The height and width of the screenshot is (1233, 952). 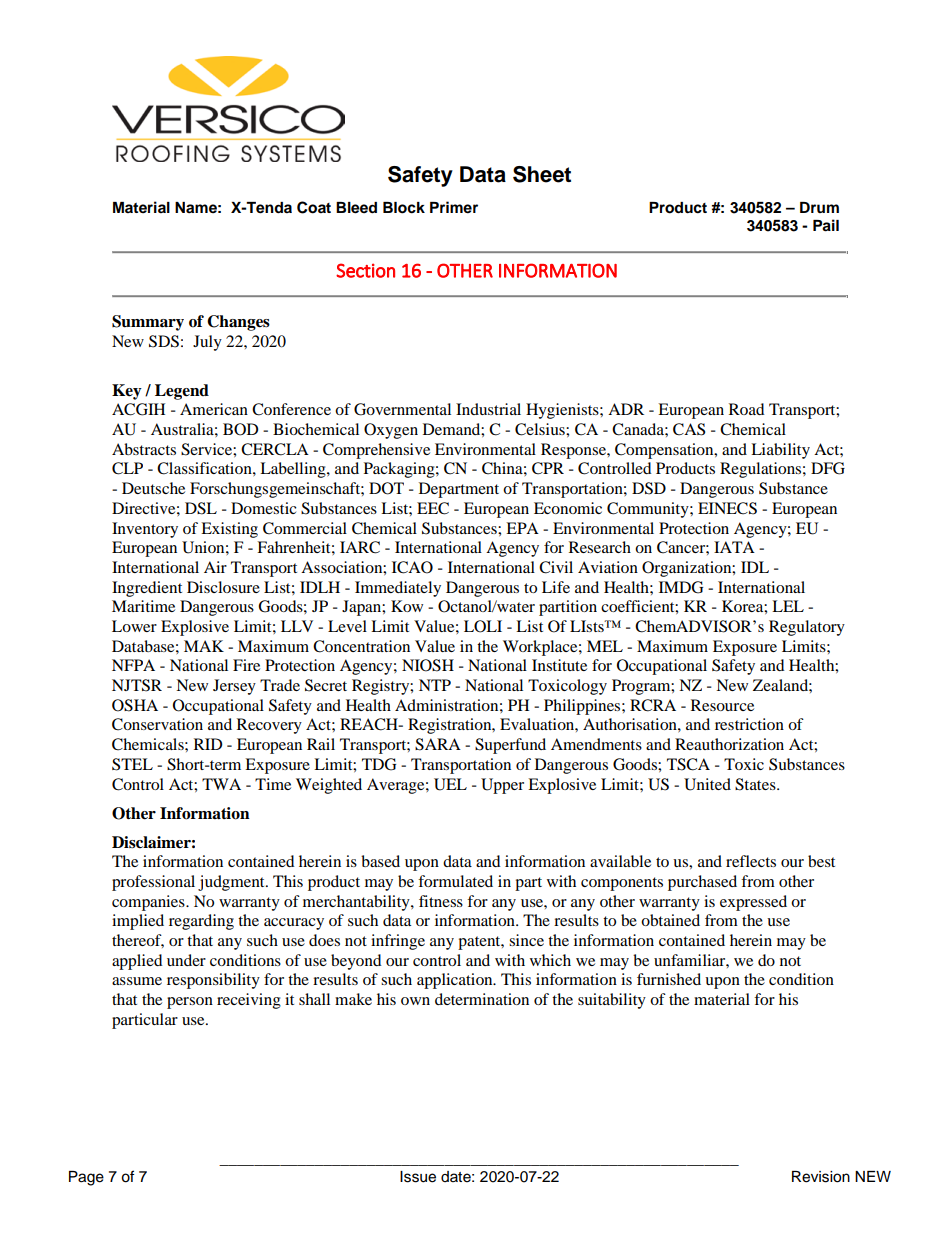 I want to click on Primer, so click(x=454, y=207).
